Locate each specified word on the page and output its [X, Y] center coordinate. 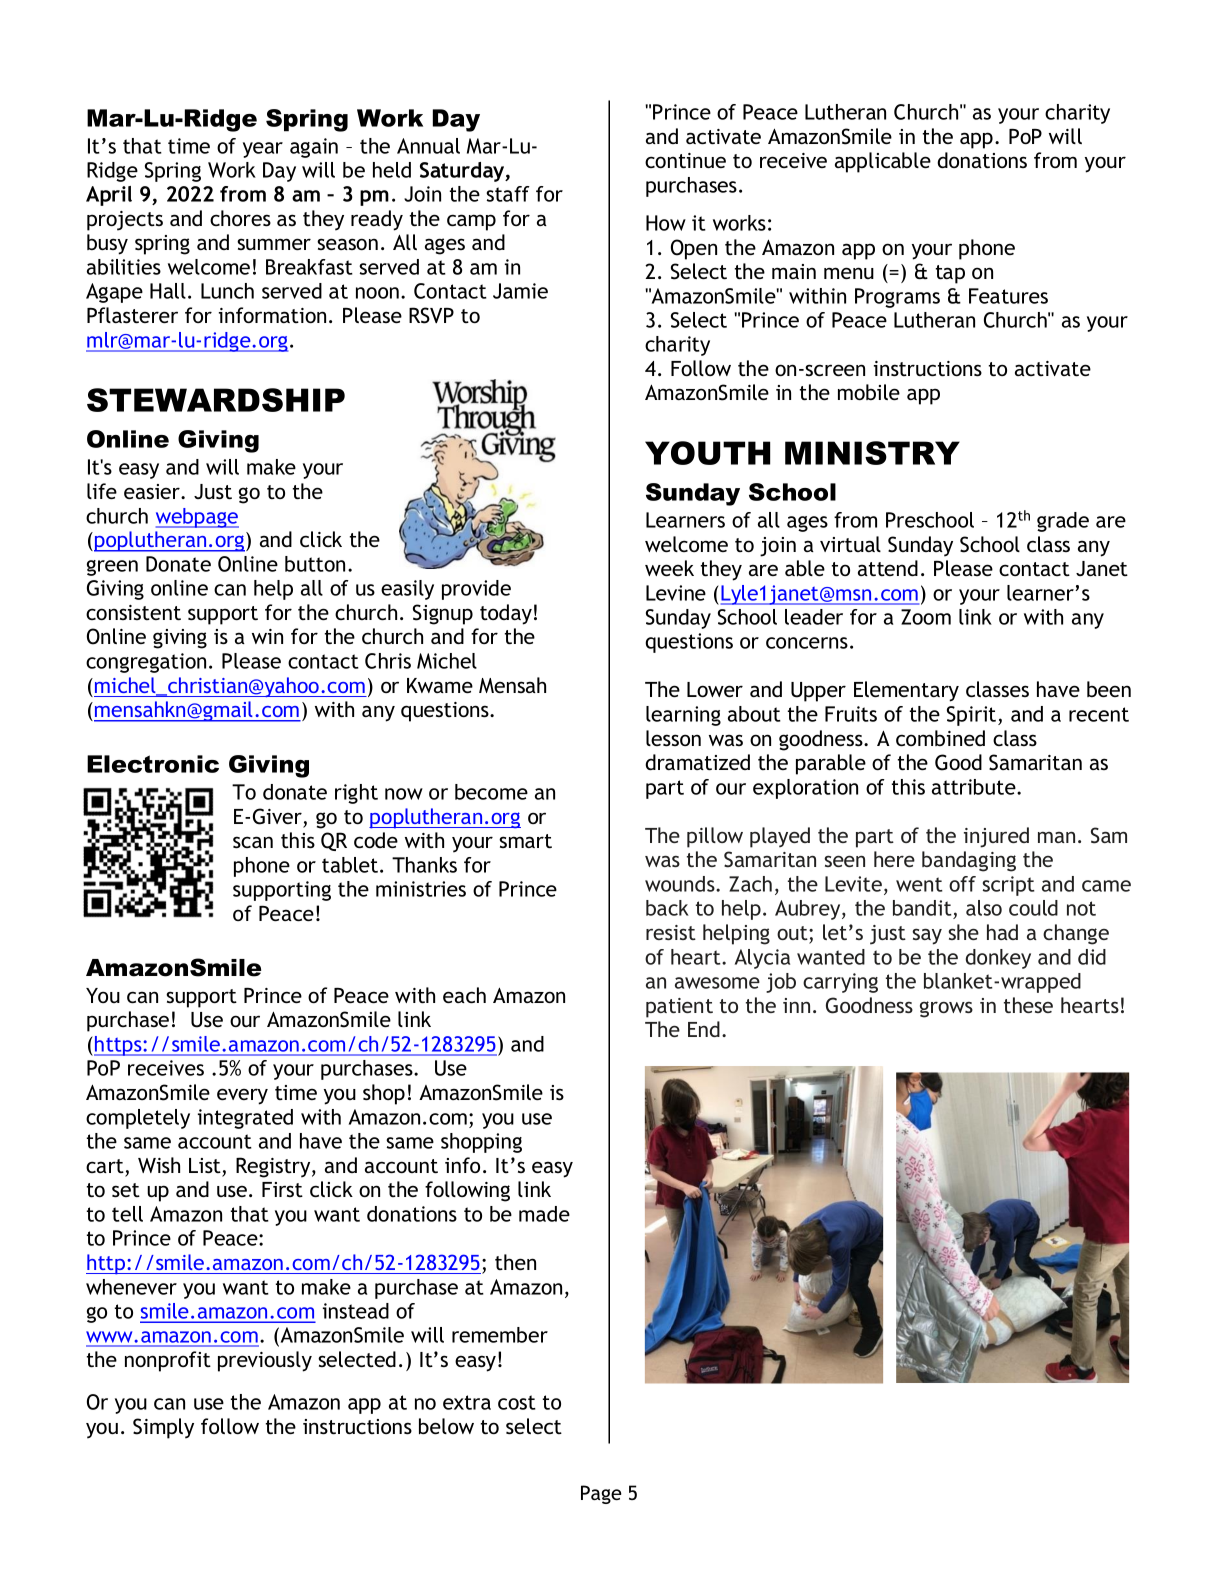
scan [253, 842]
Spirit [973, 716]
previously [265, 1361]
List [206, 1167]
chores [240, 218]
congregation [146, 663]
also [984, 908]
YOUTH [707, 453]
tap [950, 274]
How [666, 223]
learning [683, 716]
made [544, 1214]
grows [946, 1009]
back [667, 908]
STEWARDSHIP [216, 400]
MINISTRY [872, 453]
